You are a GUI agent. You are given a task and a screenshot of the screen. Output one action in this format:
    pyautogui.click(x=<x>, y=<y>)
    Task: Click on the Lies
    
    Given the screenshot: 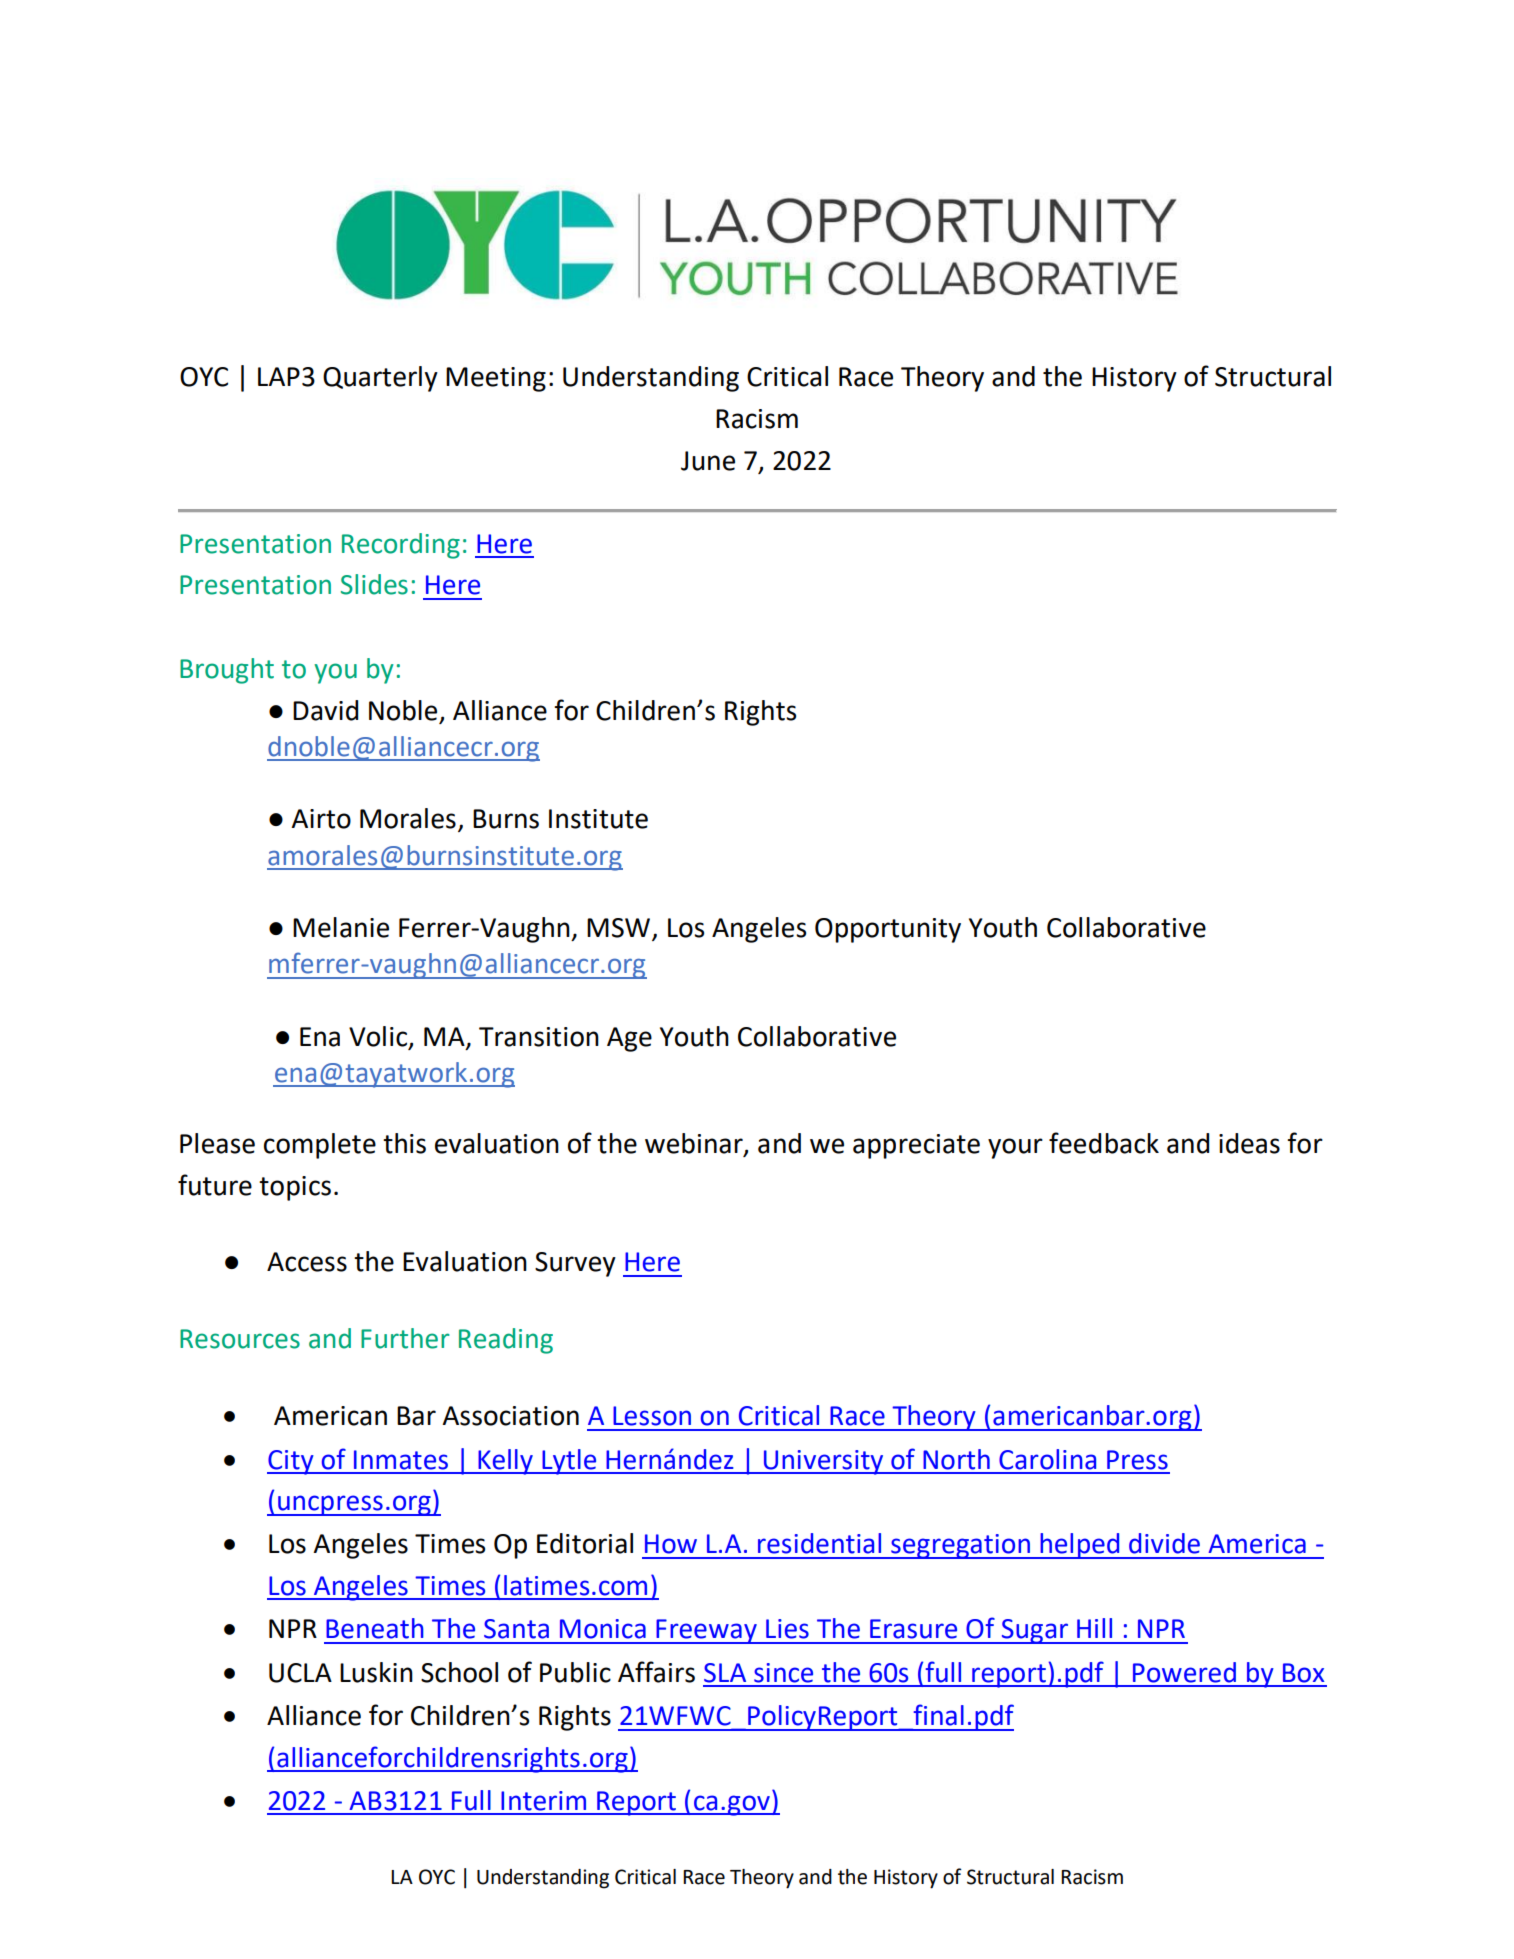 What is the action you would take?
    pyautogui.click(x=787, y=1629)
